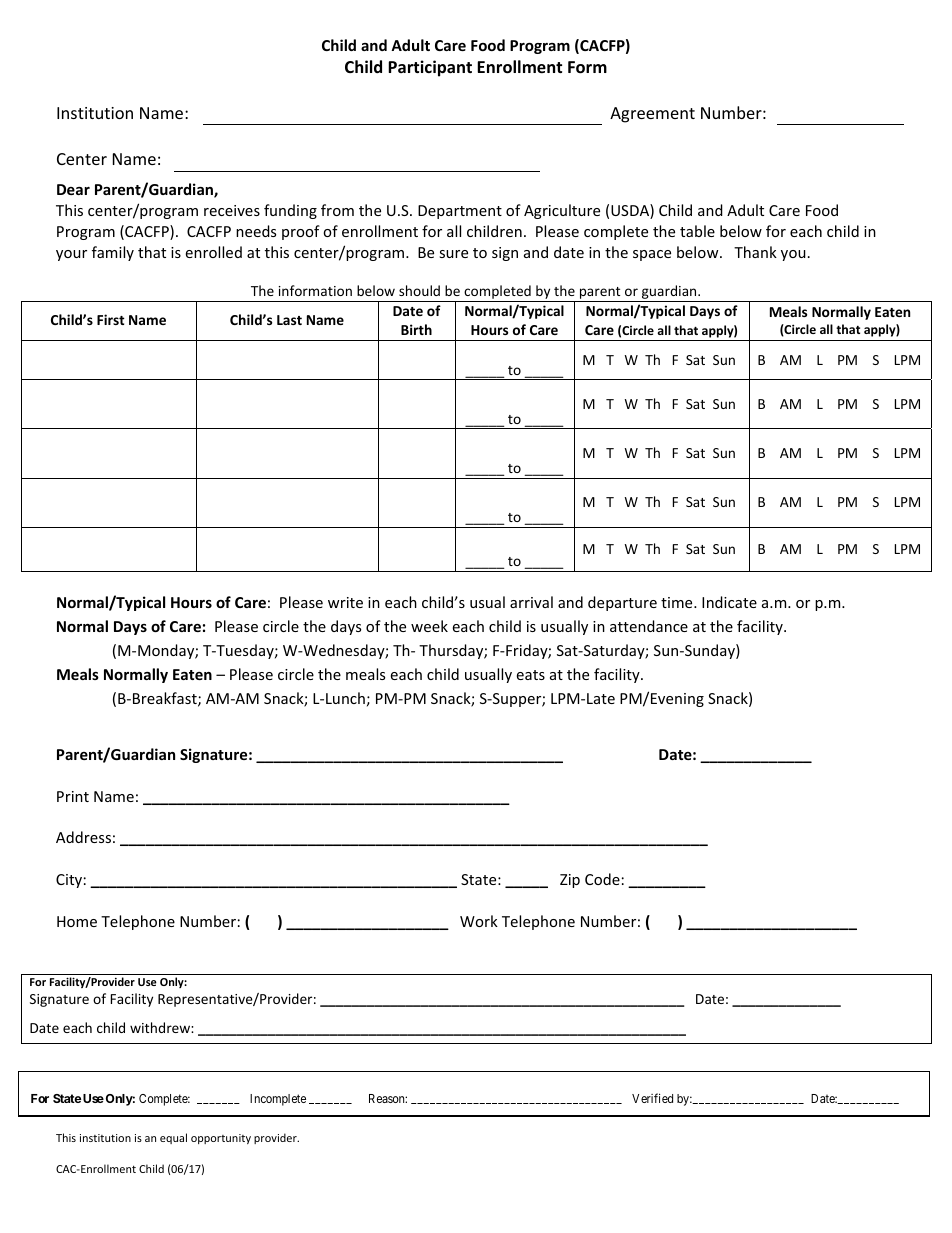 This document has height=1233, width=952. I want to click on Agreement, so click(652, 115).
